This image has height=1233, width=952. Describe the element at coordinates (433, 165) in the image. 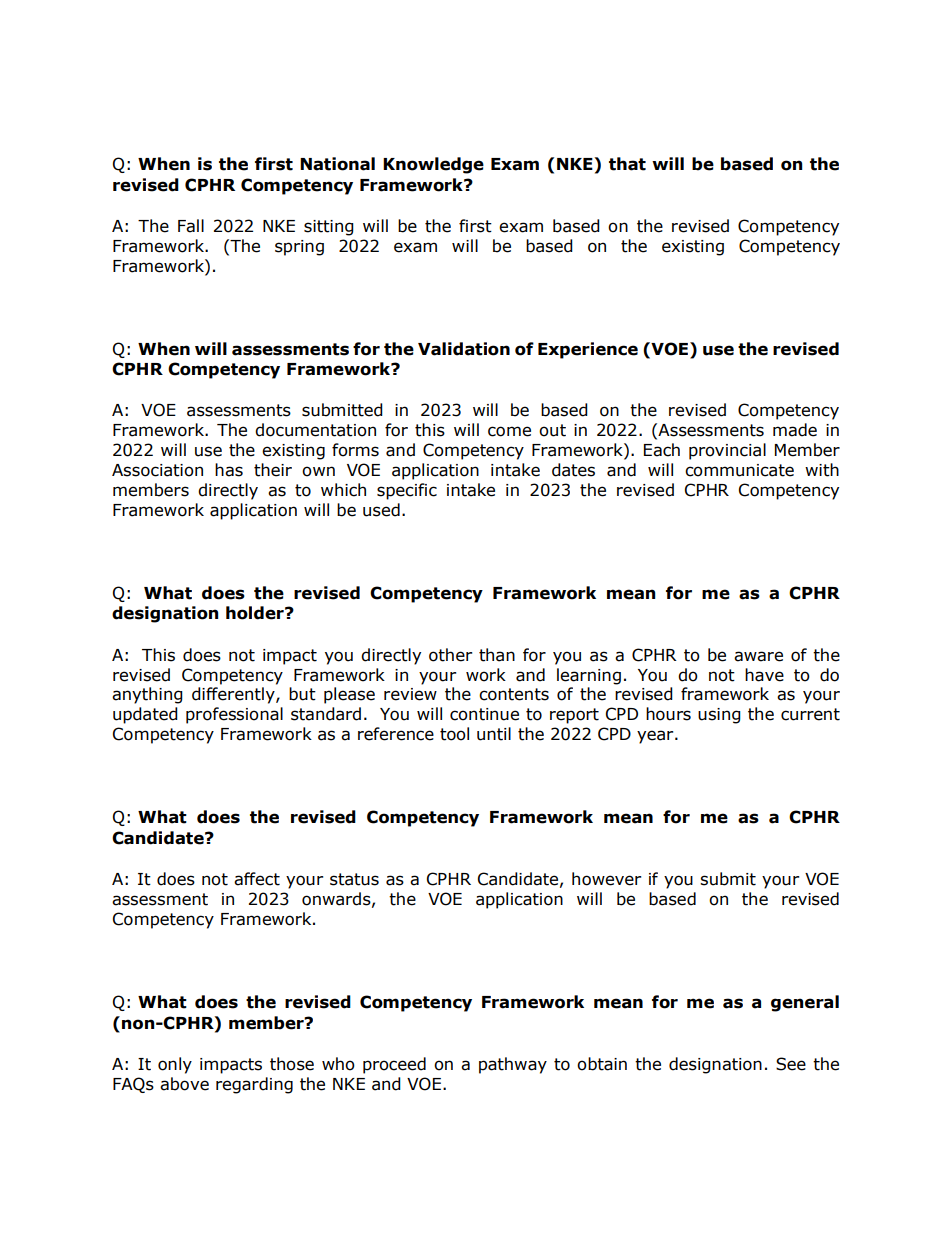

I see `Knowledge` at that location.
